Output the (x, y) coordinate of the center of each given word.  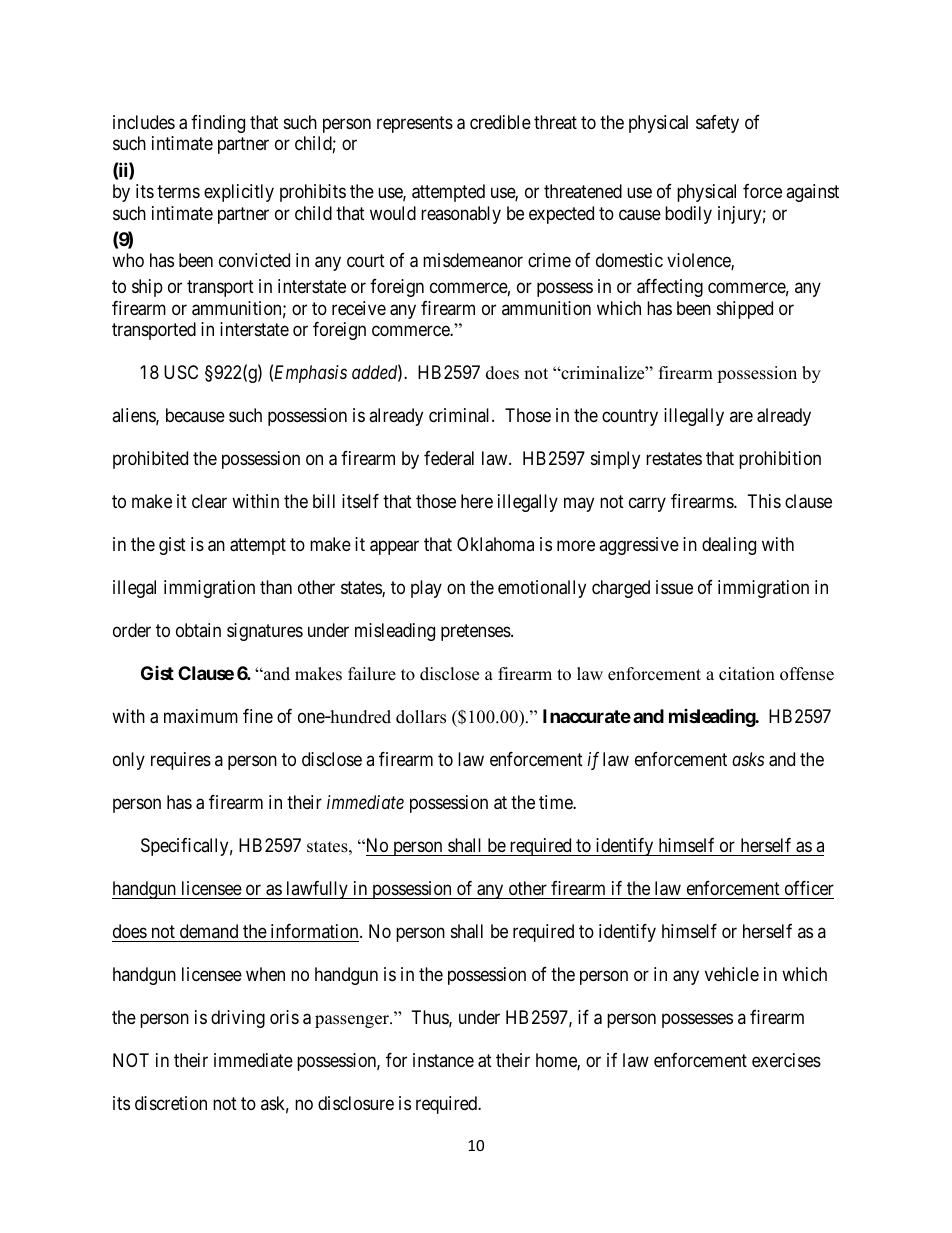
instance (443, 1060)
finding (218, 124)
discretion (171, 1103)
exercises (786, 1060)
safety (717, 124)
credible (500, 122)
